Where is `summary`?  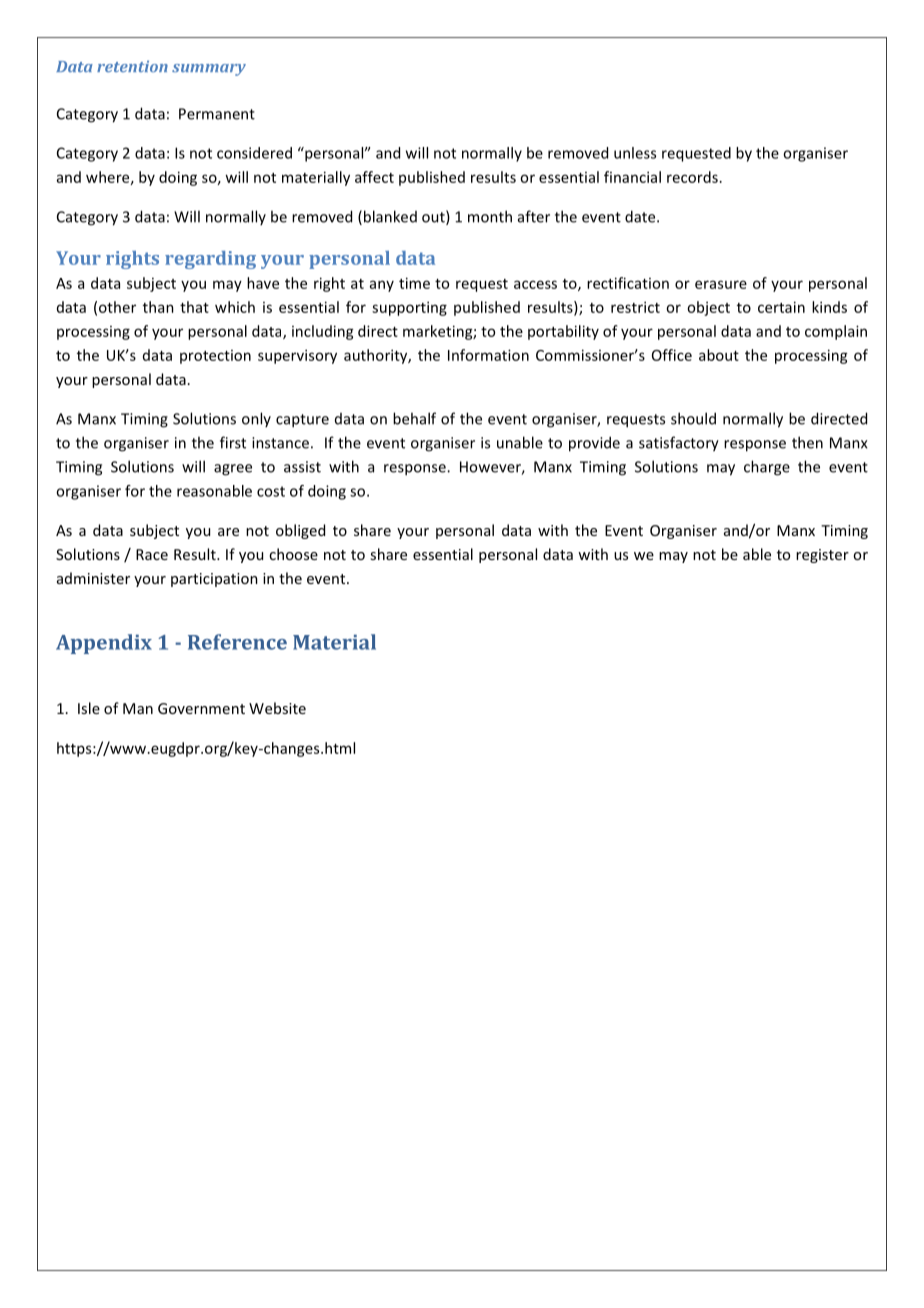
summary is located at coordinates (209, 70).
